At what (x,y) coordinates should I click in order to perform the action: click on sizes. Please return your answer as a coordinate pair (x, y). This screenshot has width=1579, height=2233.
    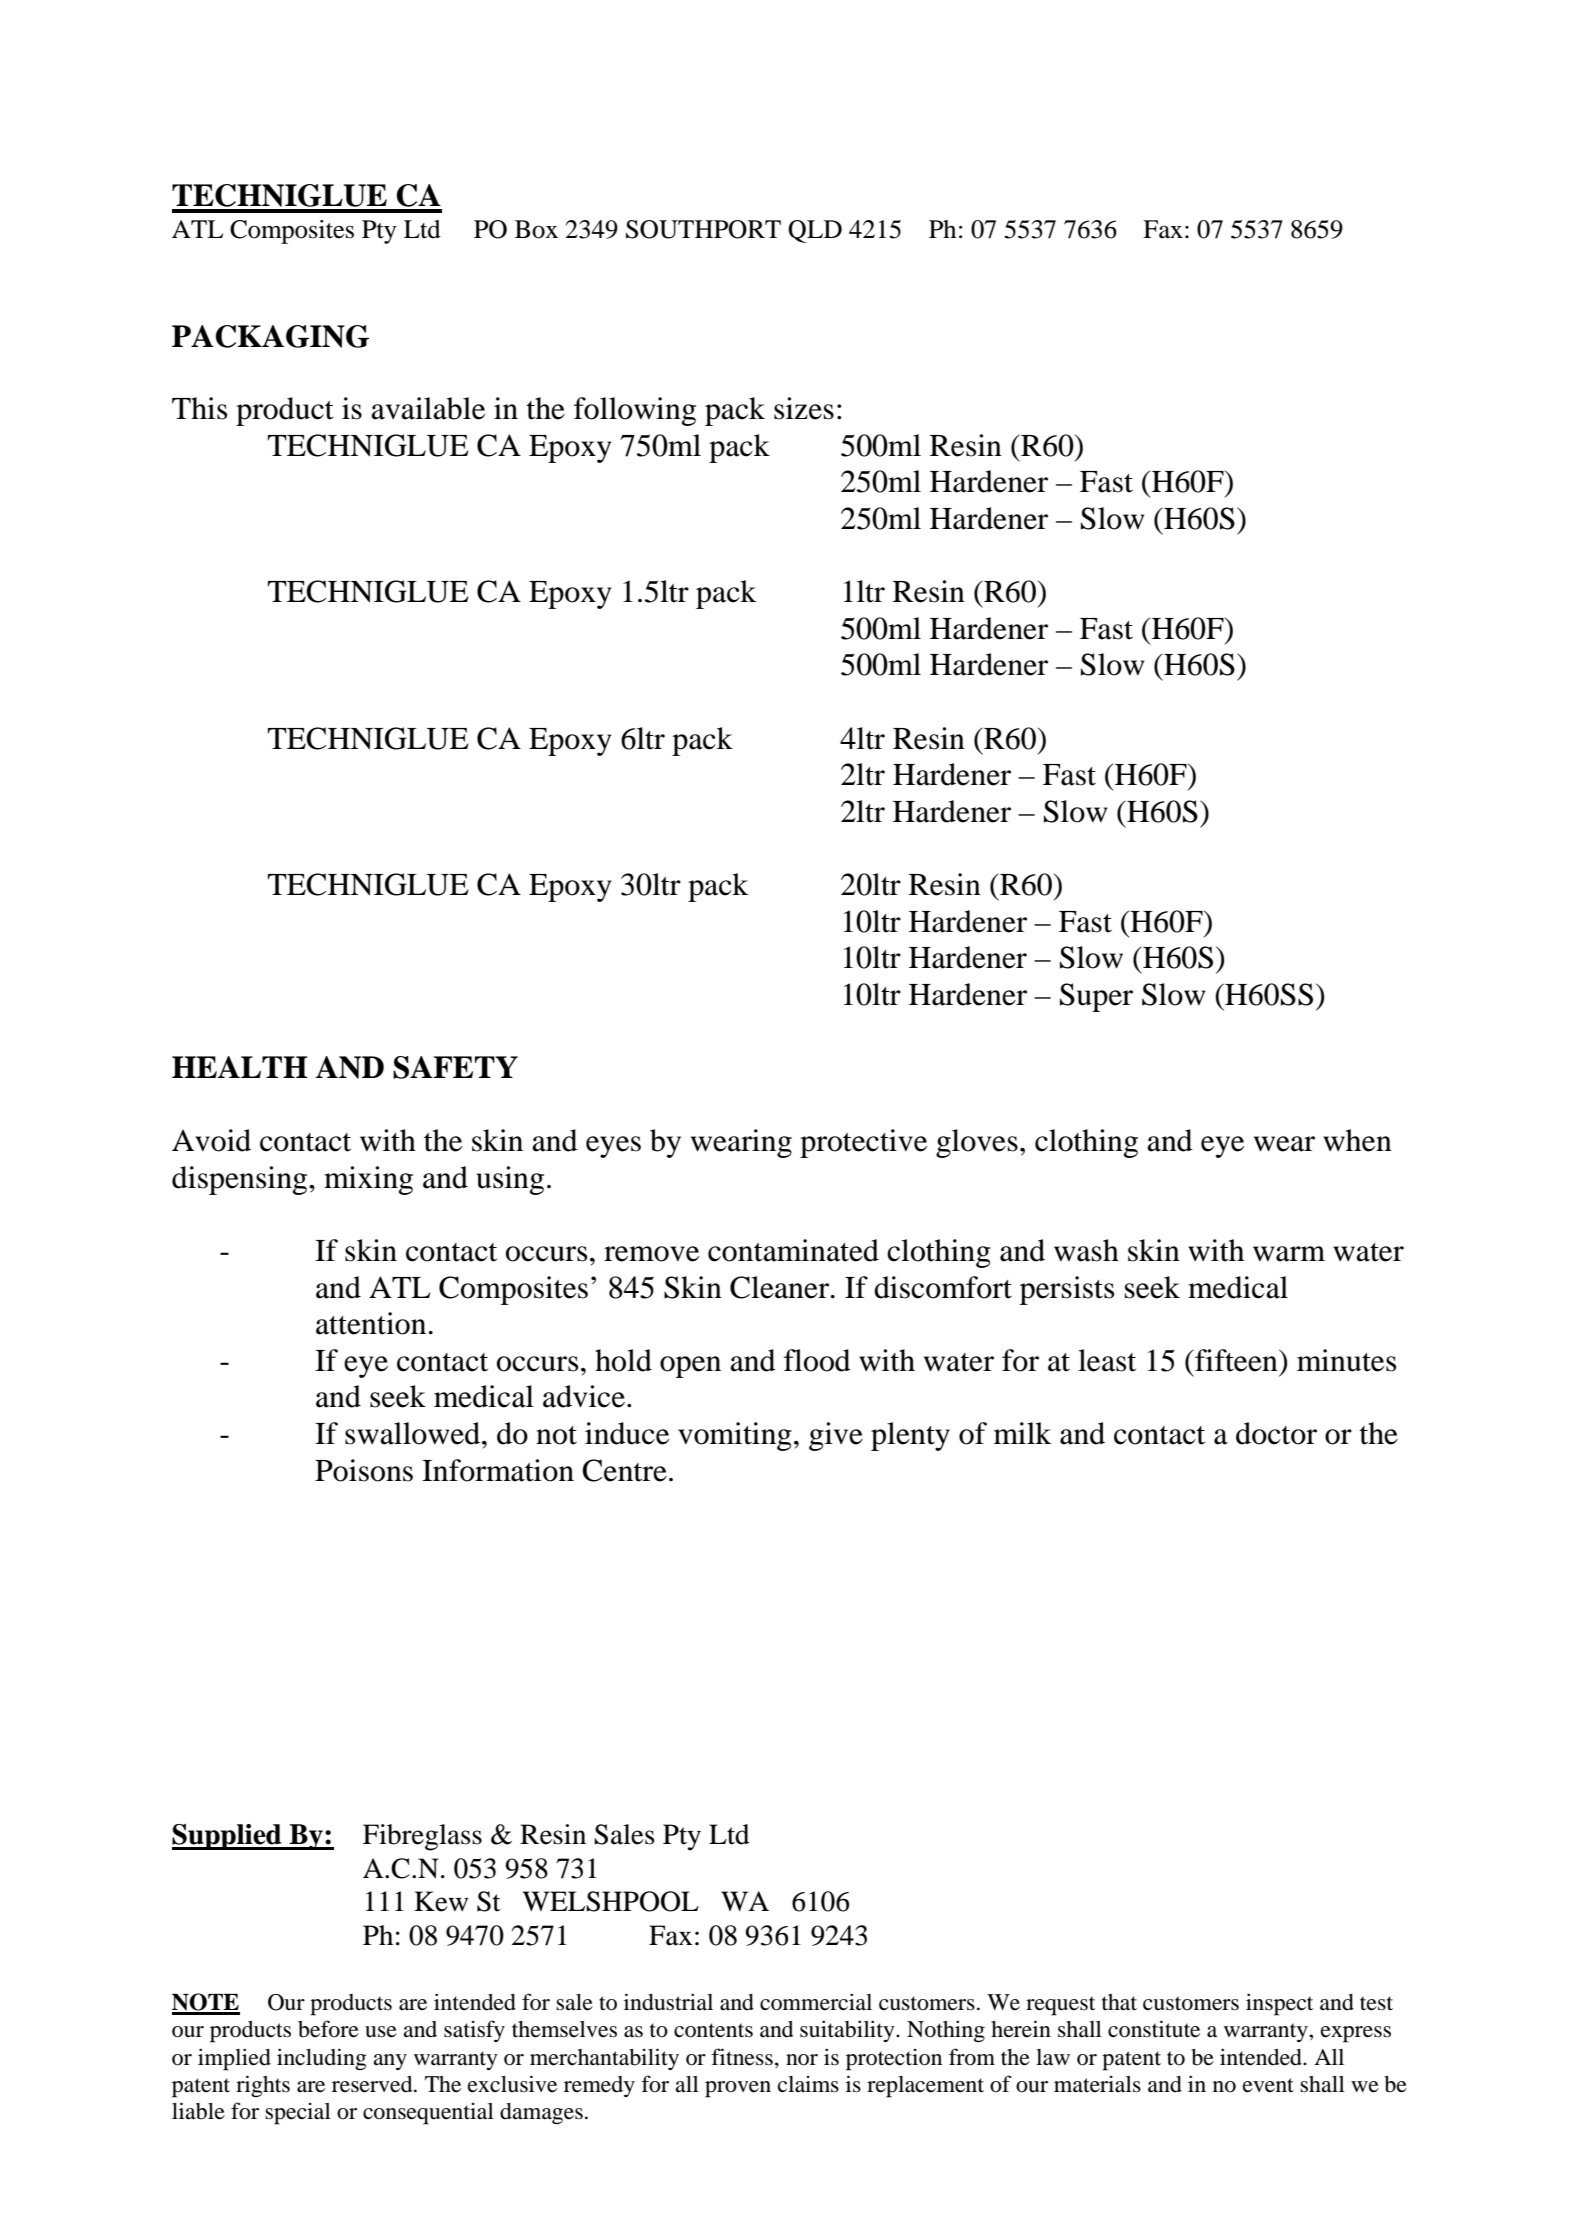
    Looking at the image, I should click on (804, 408).
